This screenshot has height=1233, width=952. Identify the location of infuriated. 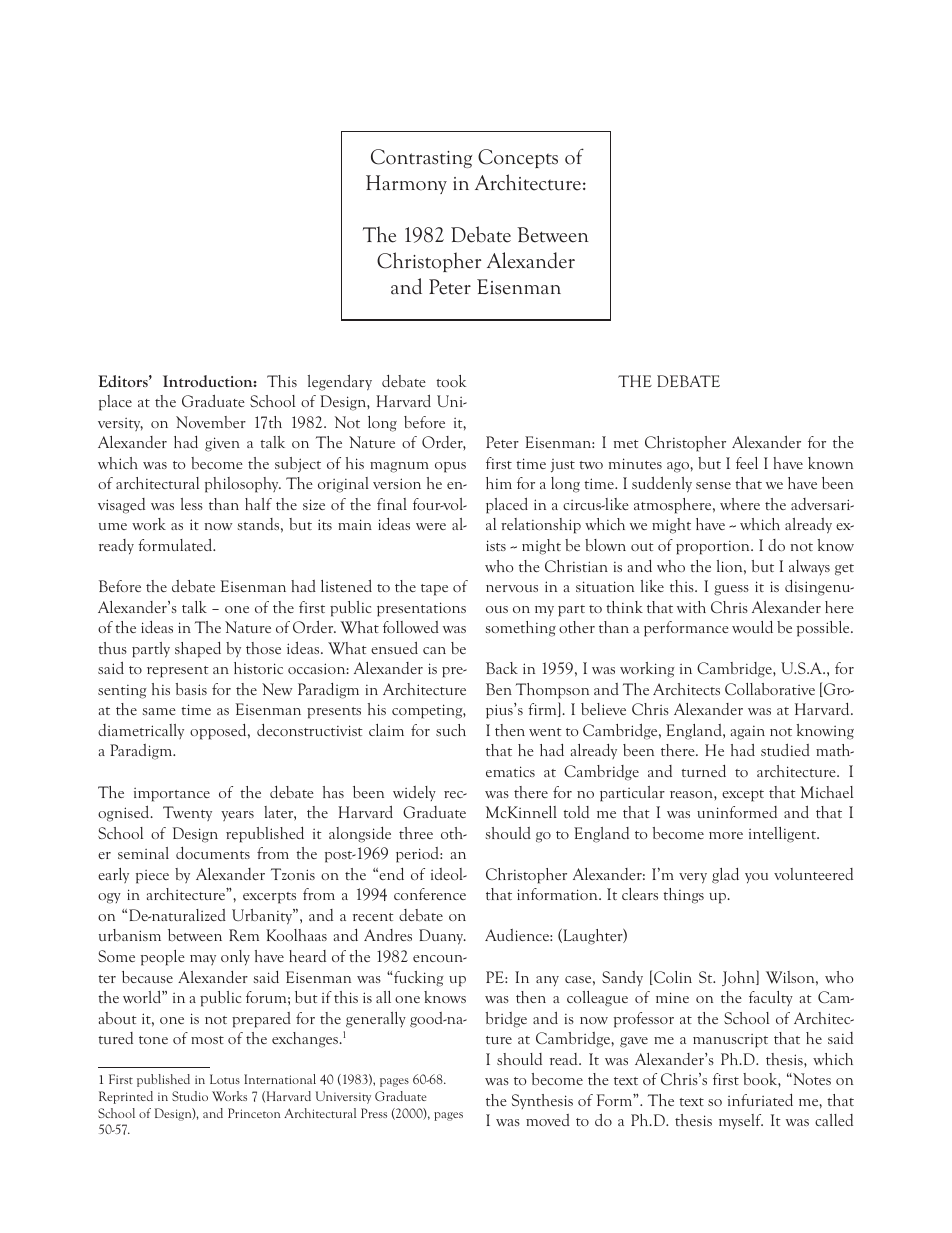
(760, 1100).
